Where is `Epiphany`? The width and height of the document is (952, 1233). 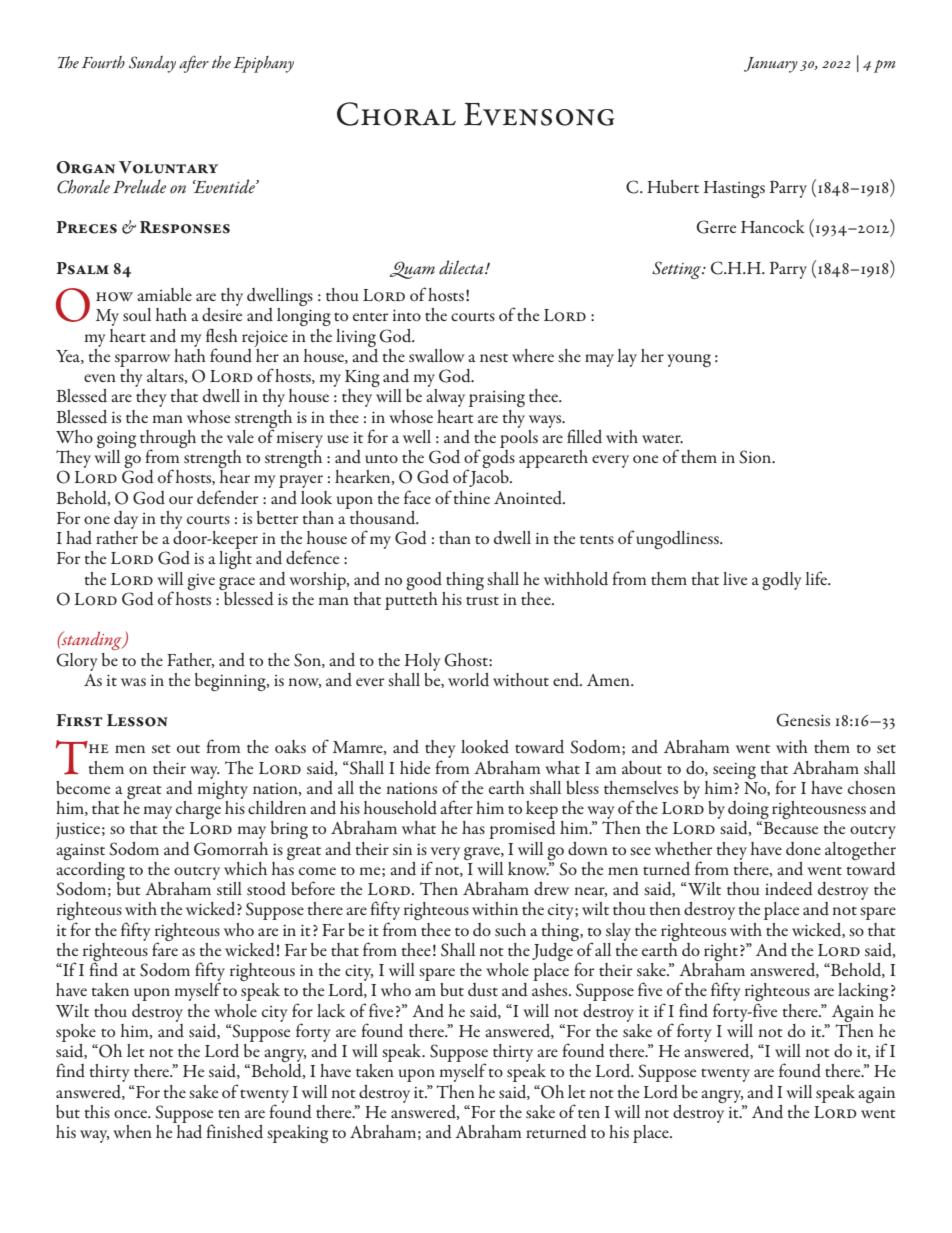 Epiphany is located at coordinates (263, 64).
